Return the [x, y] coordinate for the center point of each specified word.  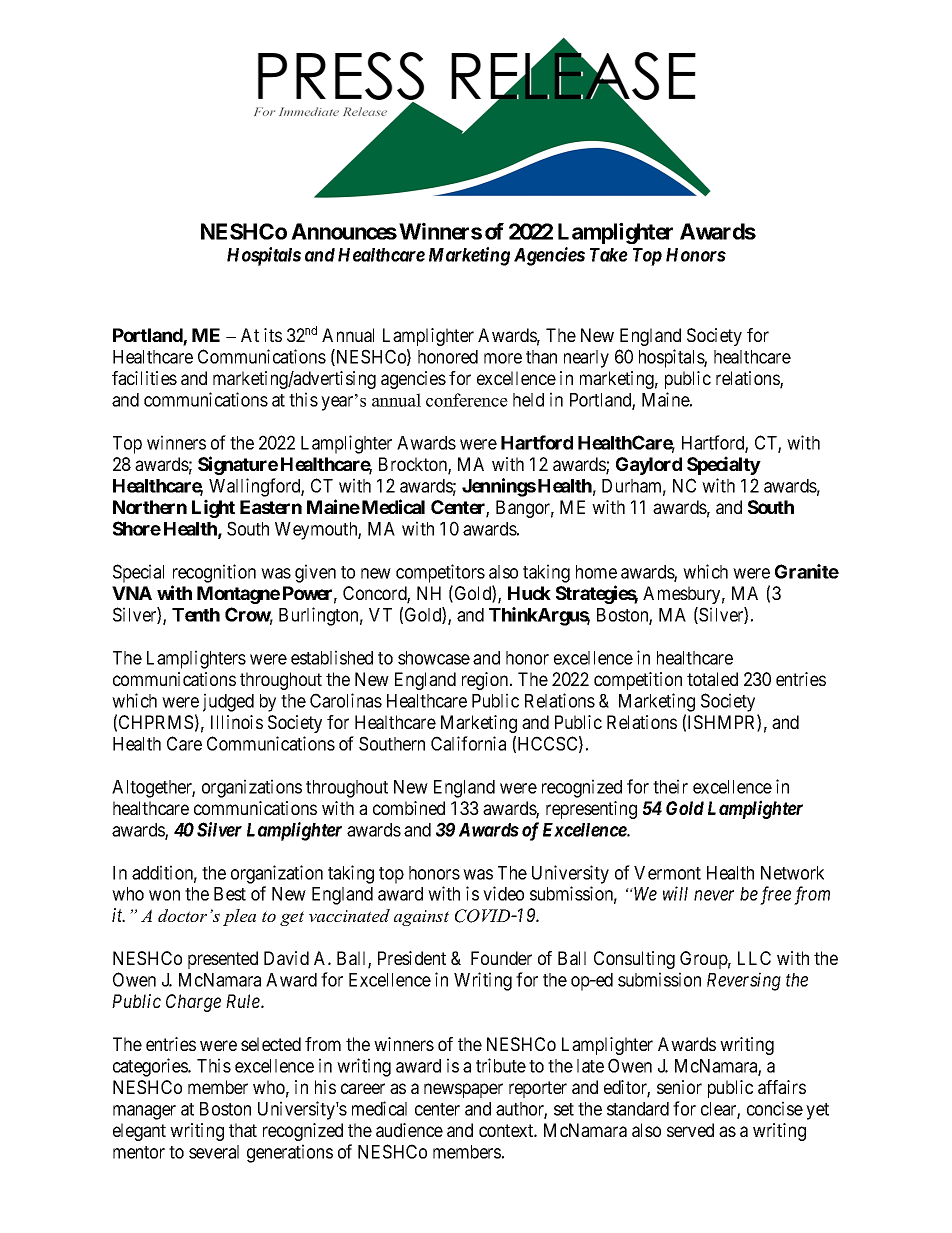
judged [228, 702]
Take [609, 255]
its [273, 335]
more [503, 358]
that [243, 1130]
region [486, 681]
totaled [712, 679]
